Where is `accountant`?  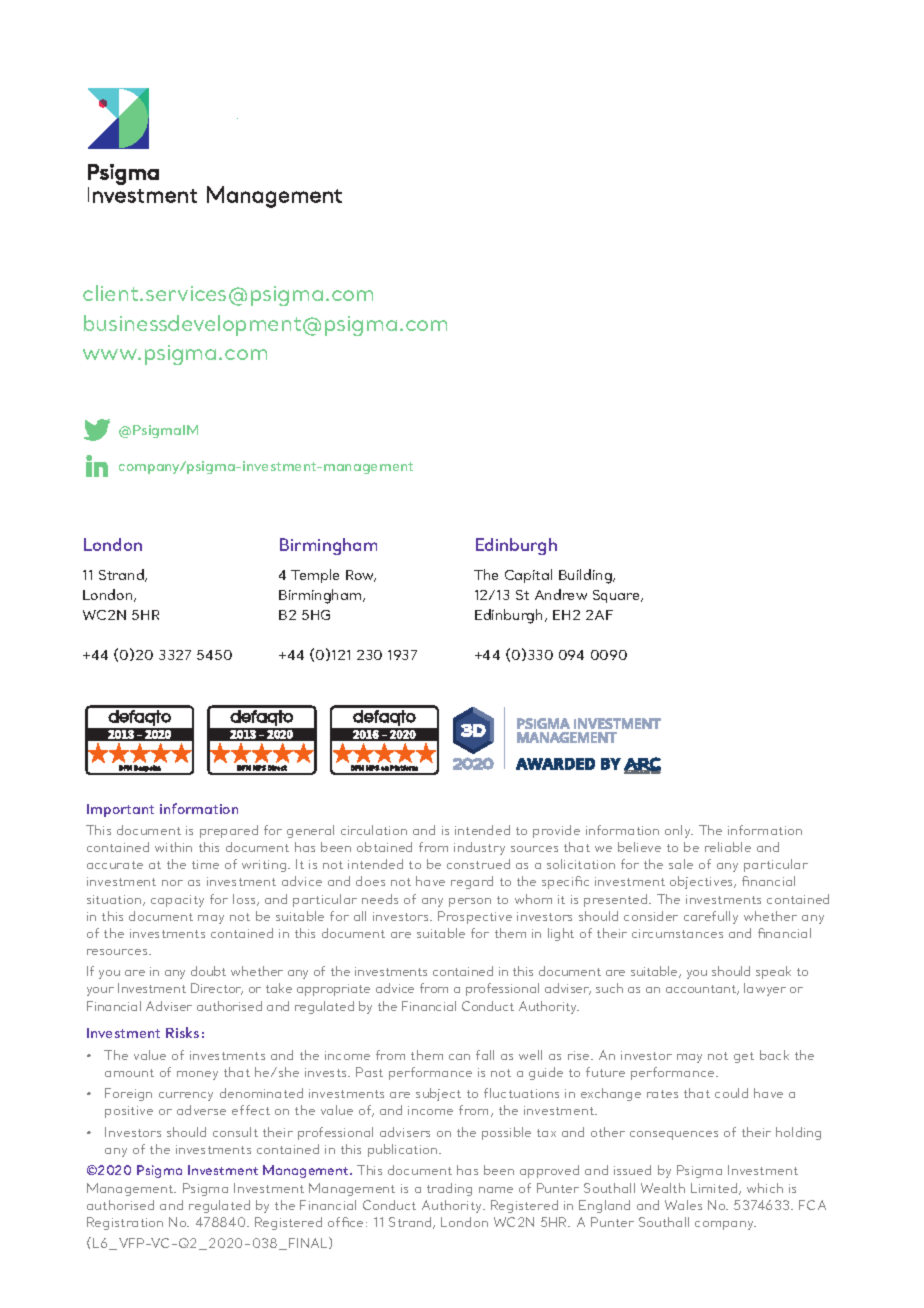 accountant is located at coordinates (702, 990).
